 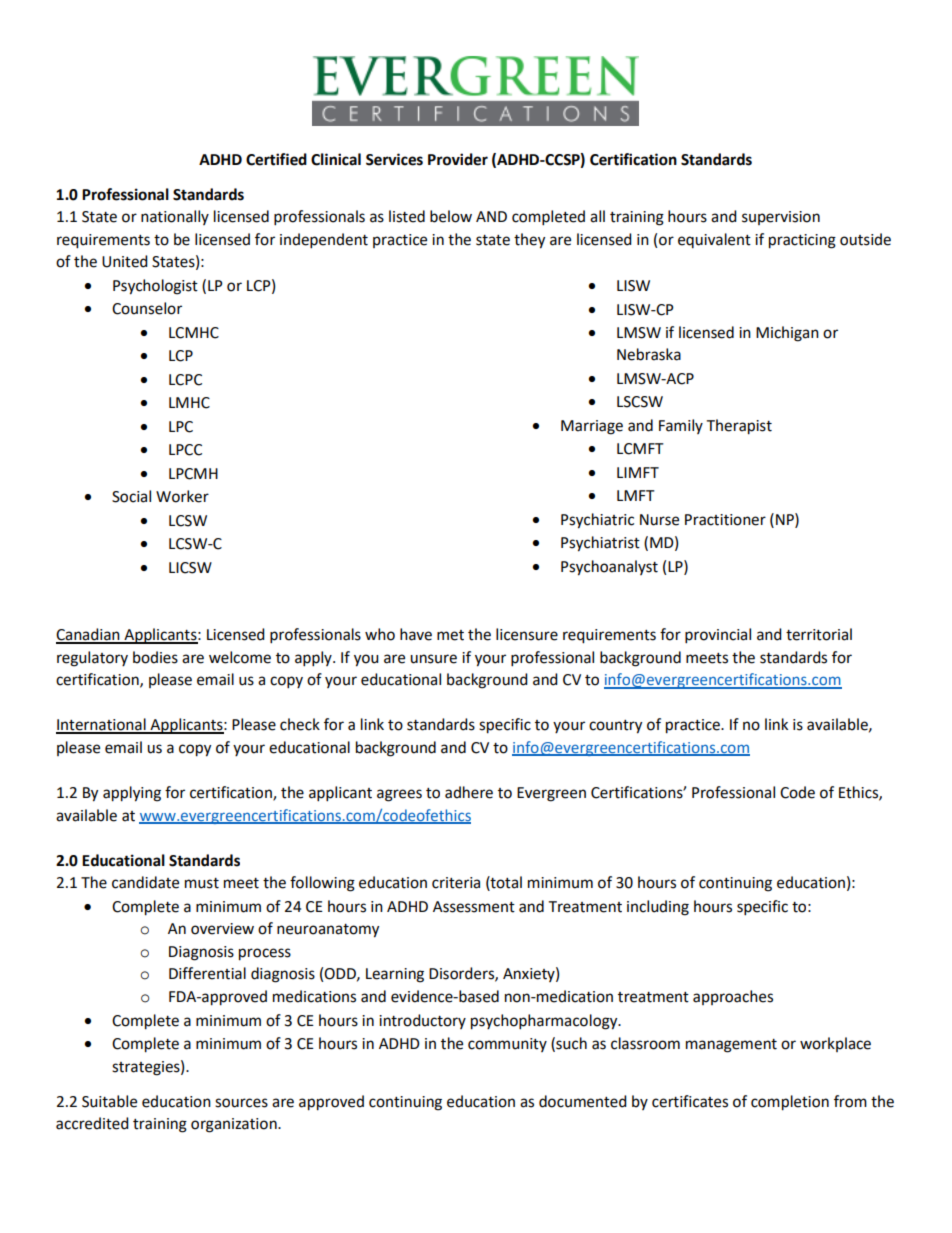 What do you see at coordinates (202, 883) in the page?
I see `must` at bounding box center [202, 883].
